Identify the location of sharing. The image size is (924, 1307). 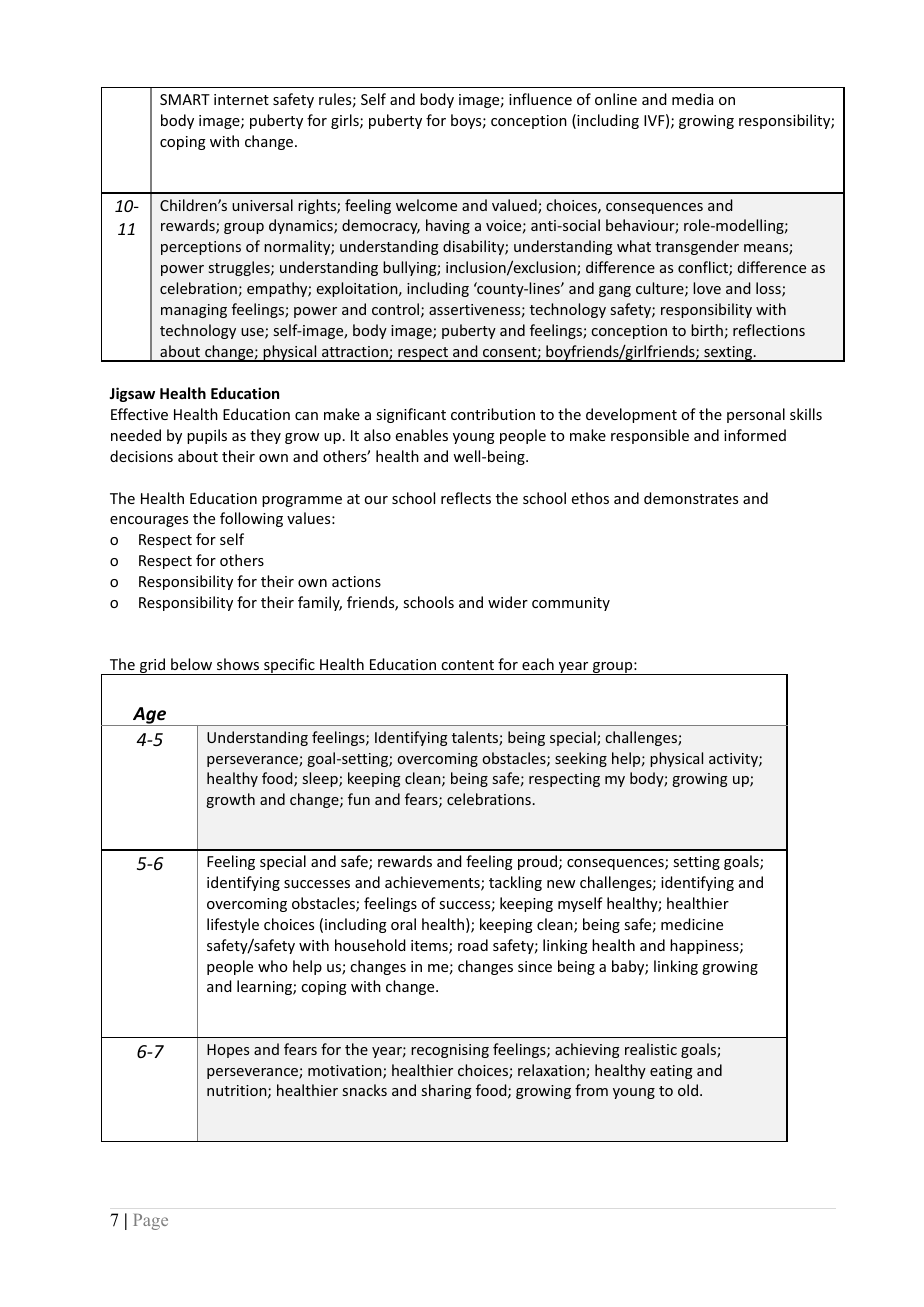
(447, 1091).
